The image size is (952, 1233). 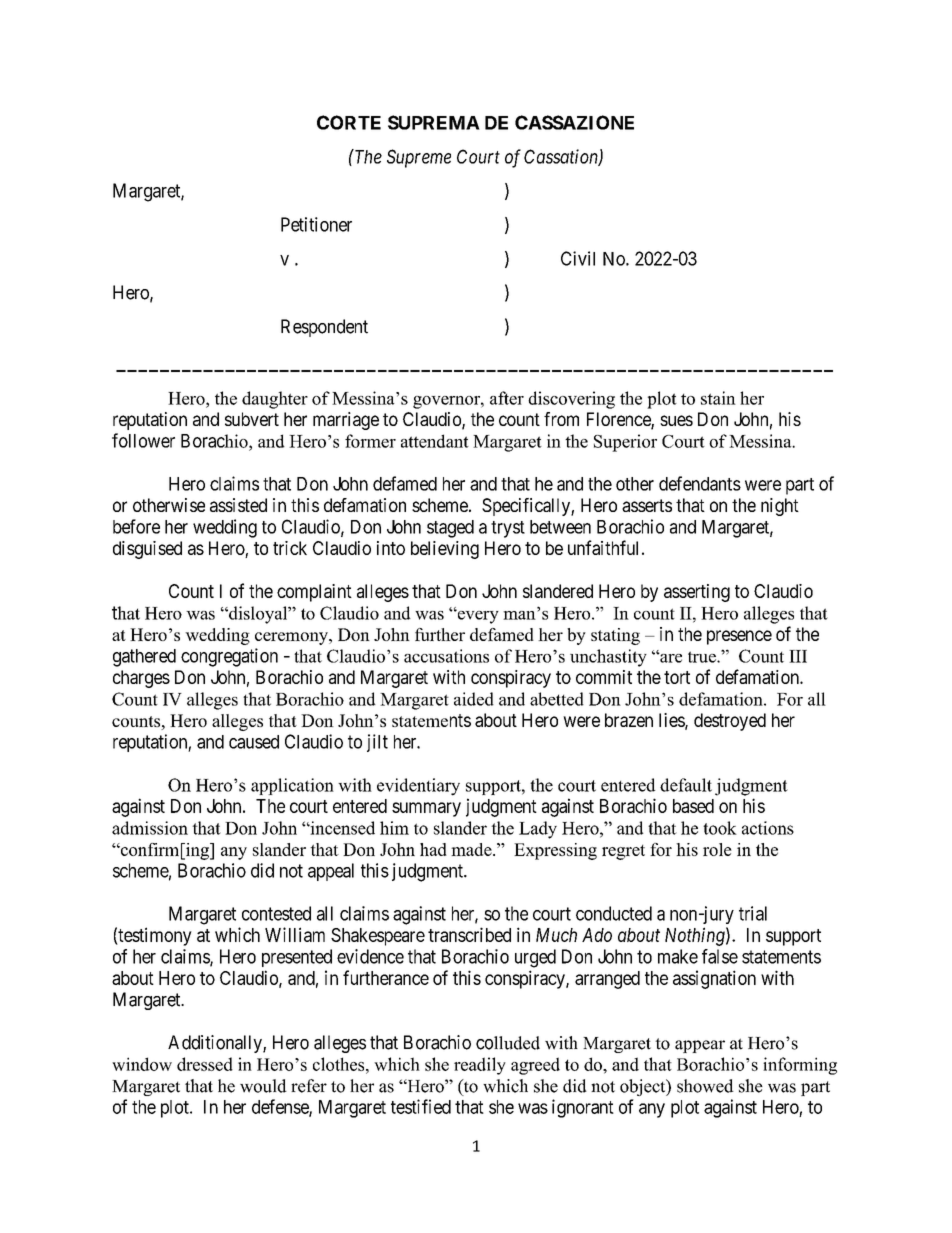 What do you see at coordinates (205, 1064) in the page?
I see `dressed` at bounding box center [205, 1064].
